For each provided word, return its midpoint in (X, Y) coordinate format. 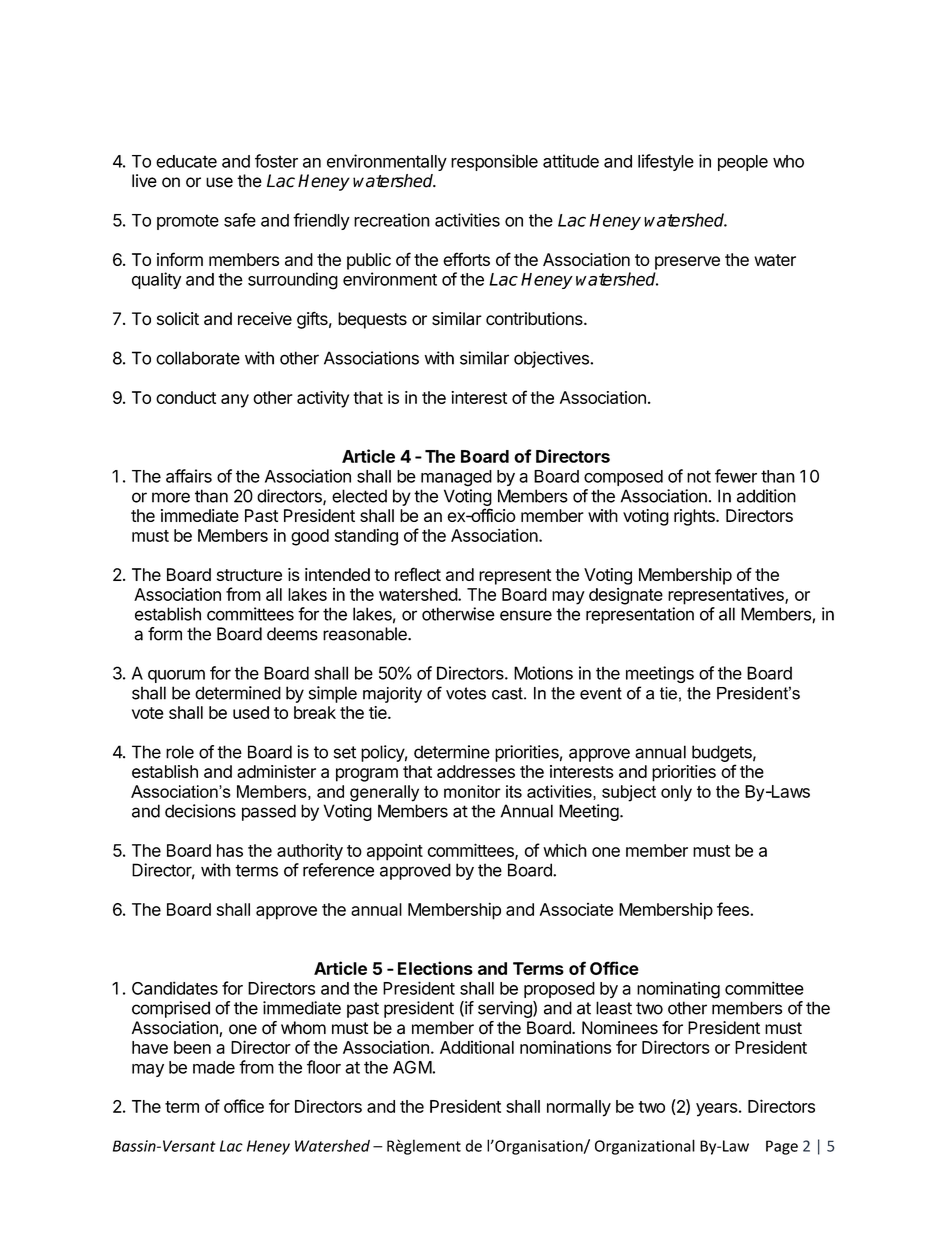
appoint (395, 852)
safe (240, 220)
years (717, 1110)
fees (734, 909)
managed (456, 478)
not (699, 476)
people (743, 163)
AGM (412, 1067)
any (235, 401)
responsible (494, 162)
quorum (176, 676)
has (230, 850)
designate (626, 596)
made (214, 1067)
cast (508, 693)
